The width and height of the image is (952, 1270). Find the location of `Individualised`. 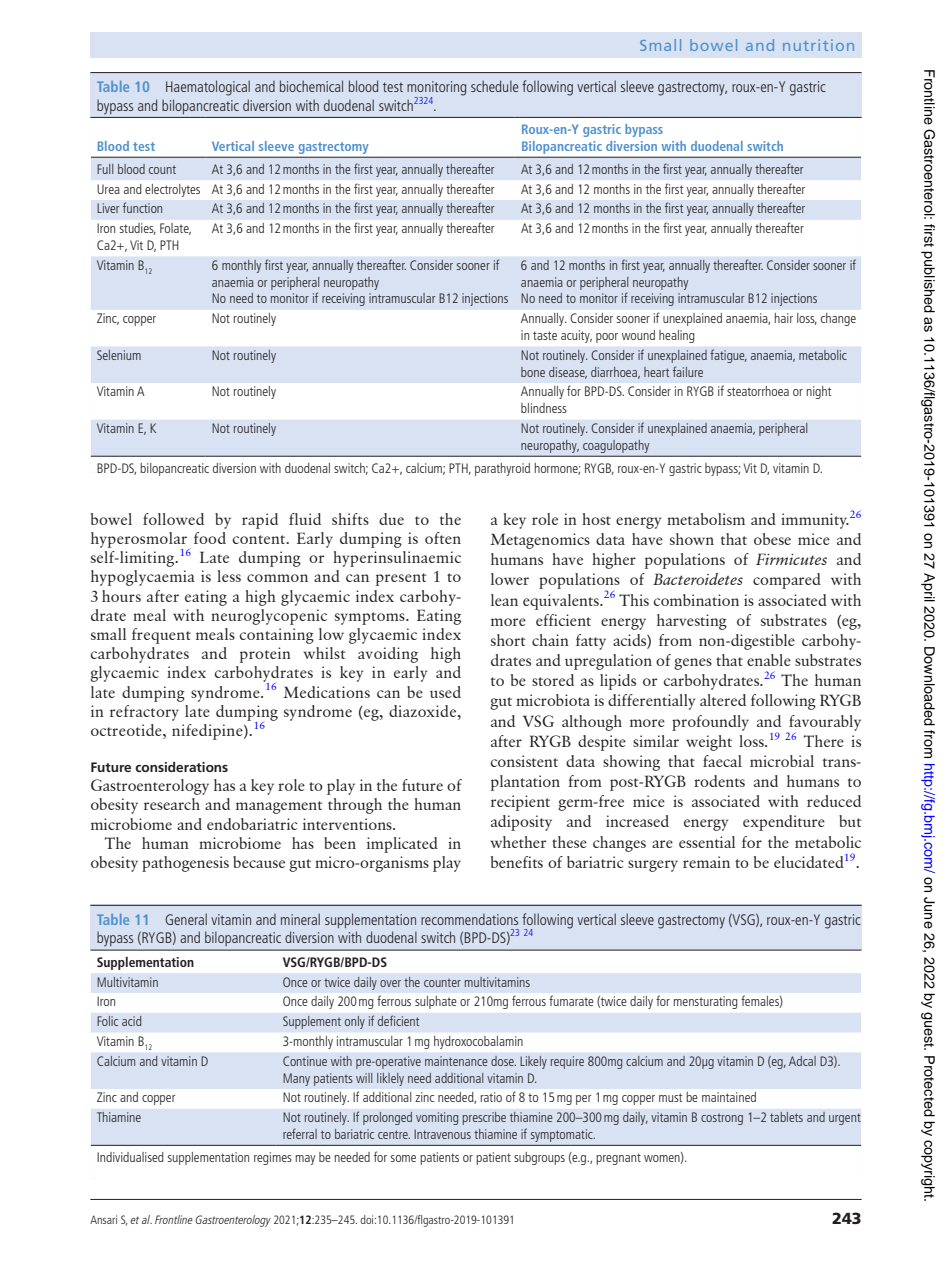

Individualised is located at coordinates (130, 1157).
